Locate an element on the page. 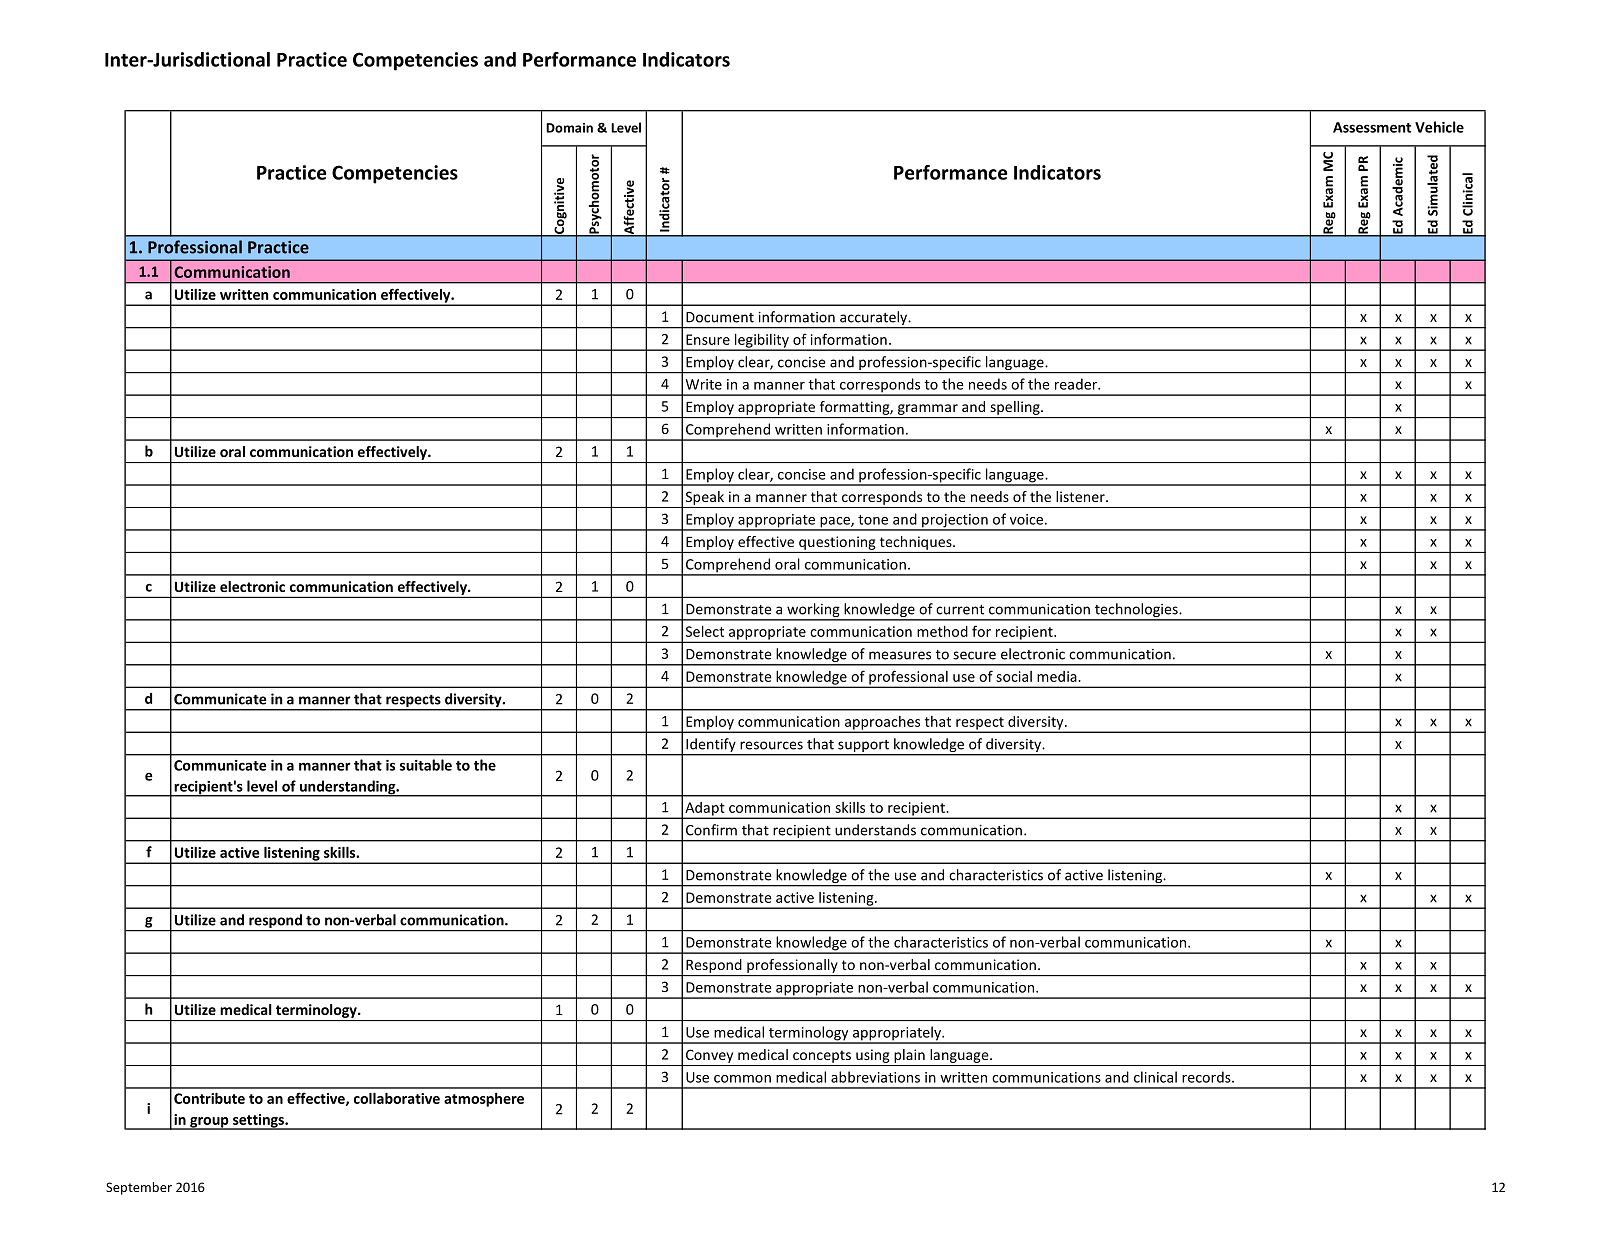  suitable is located at coordinates (426, 765).
